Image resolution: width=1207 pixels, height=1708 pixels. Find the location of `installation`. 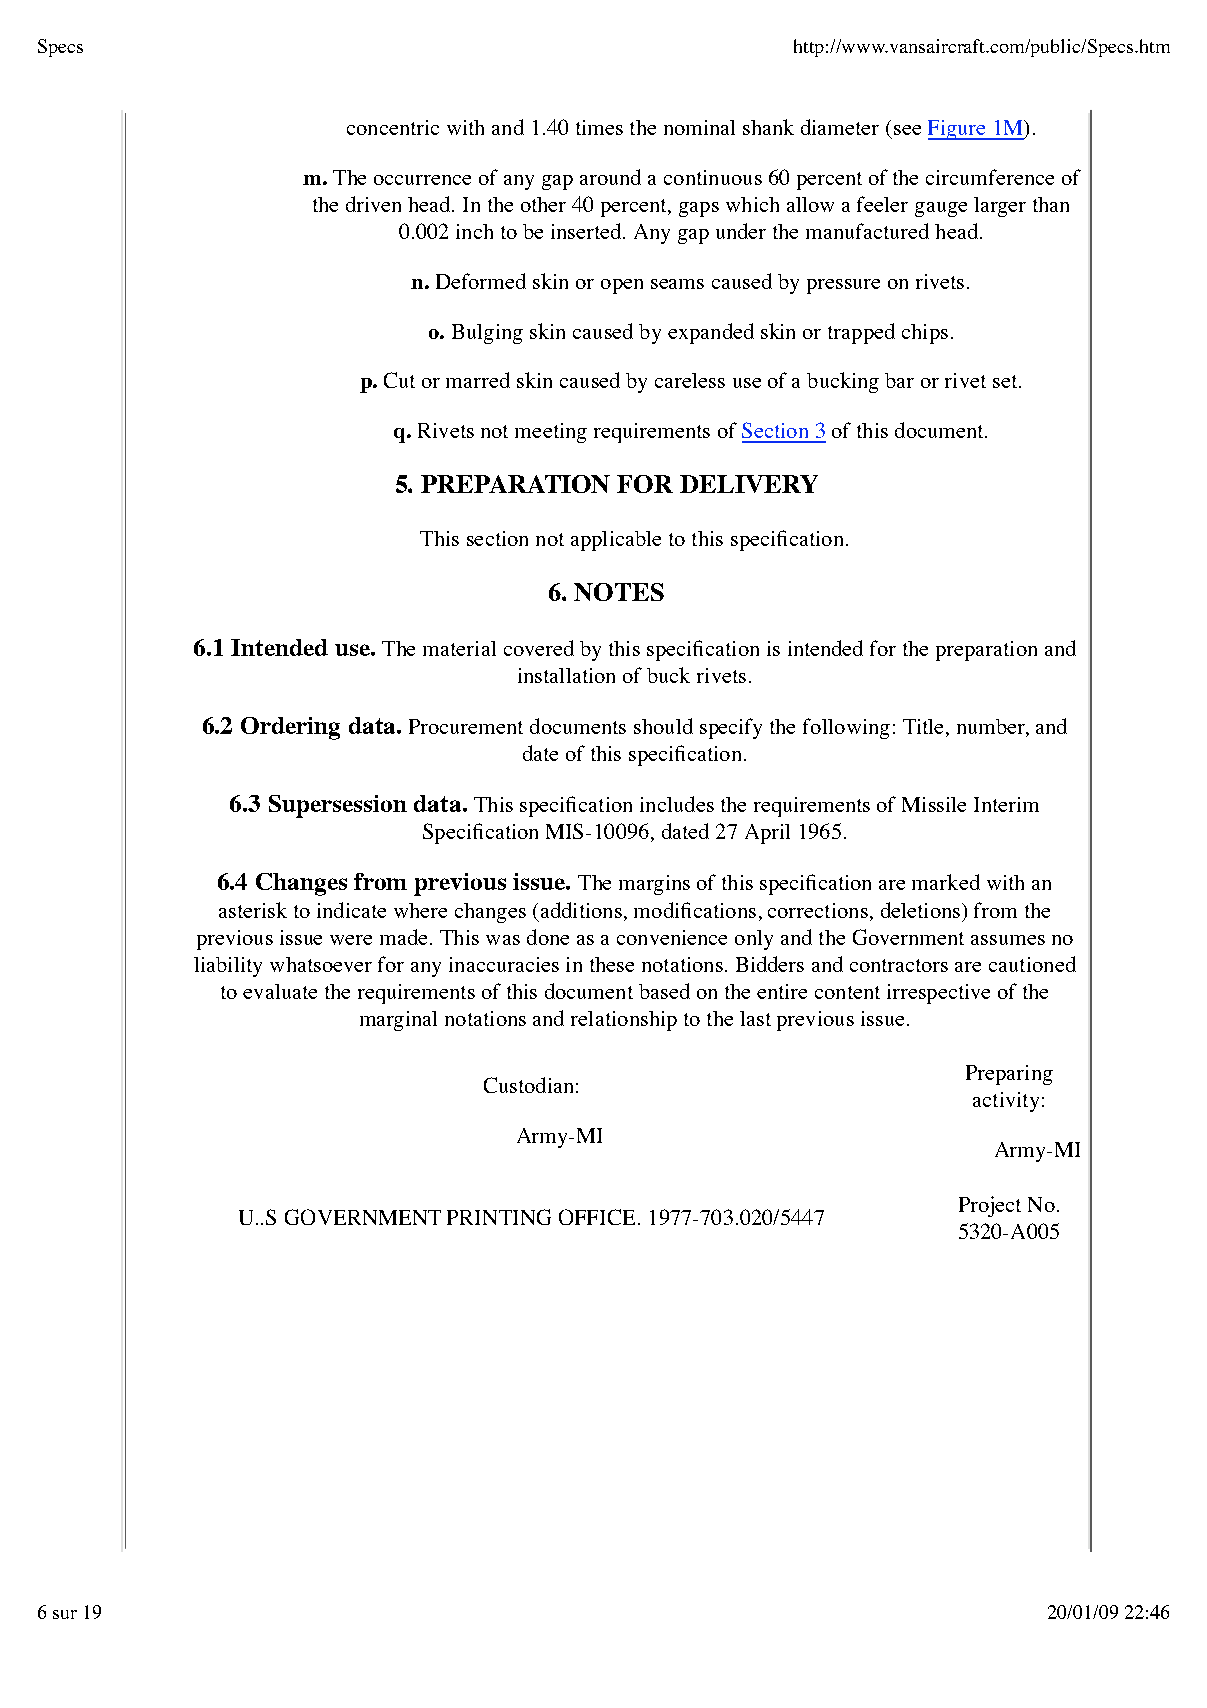

installation is located at coordinates (566, 675).
